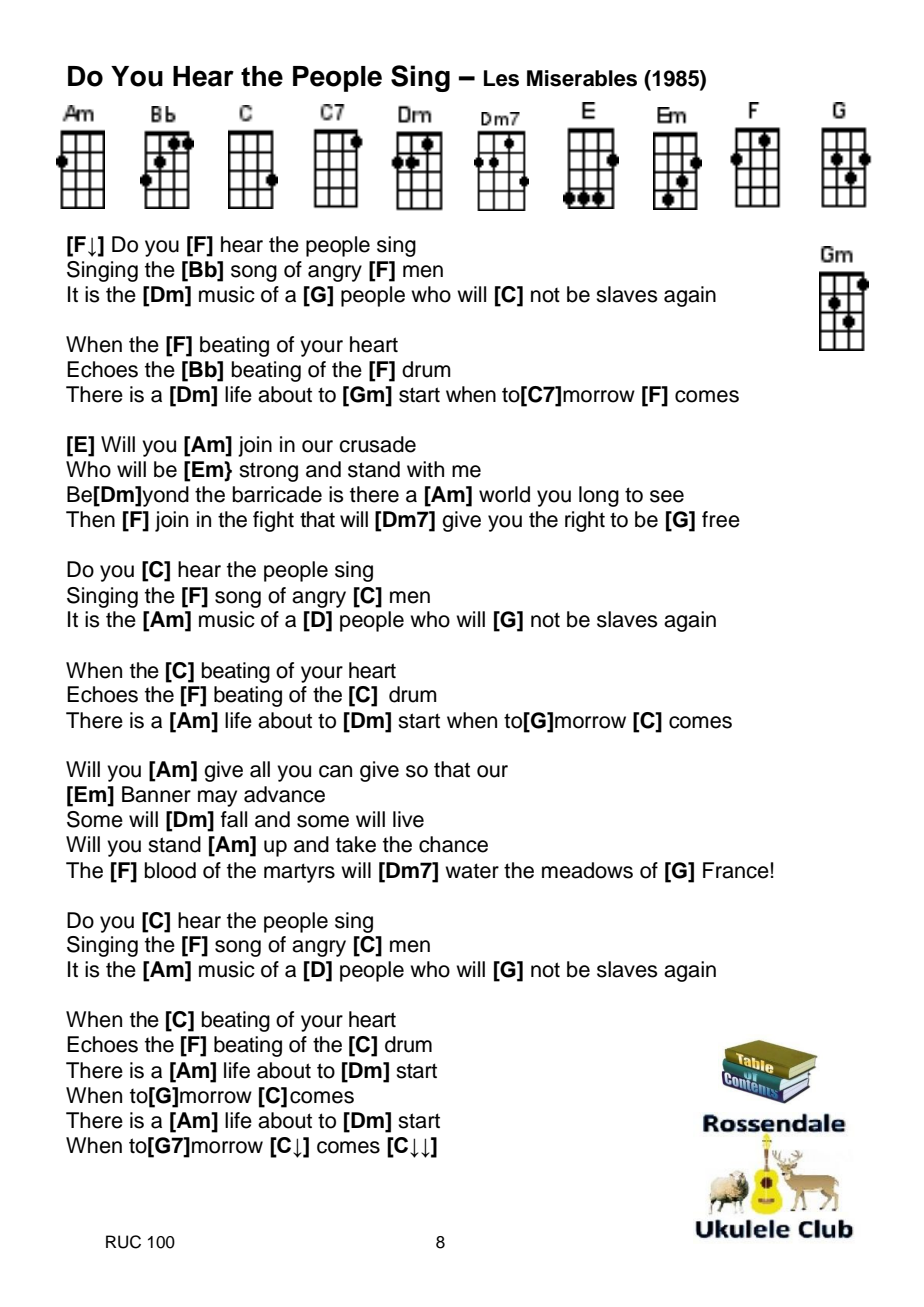 The height and width of the screenshot is (1307, 924). I want to click on blood, so click(170, 870).
